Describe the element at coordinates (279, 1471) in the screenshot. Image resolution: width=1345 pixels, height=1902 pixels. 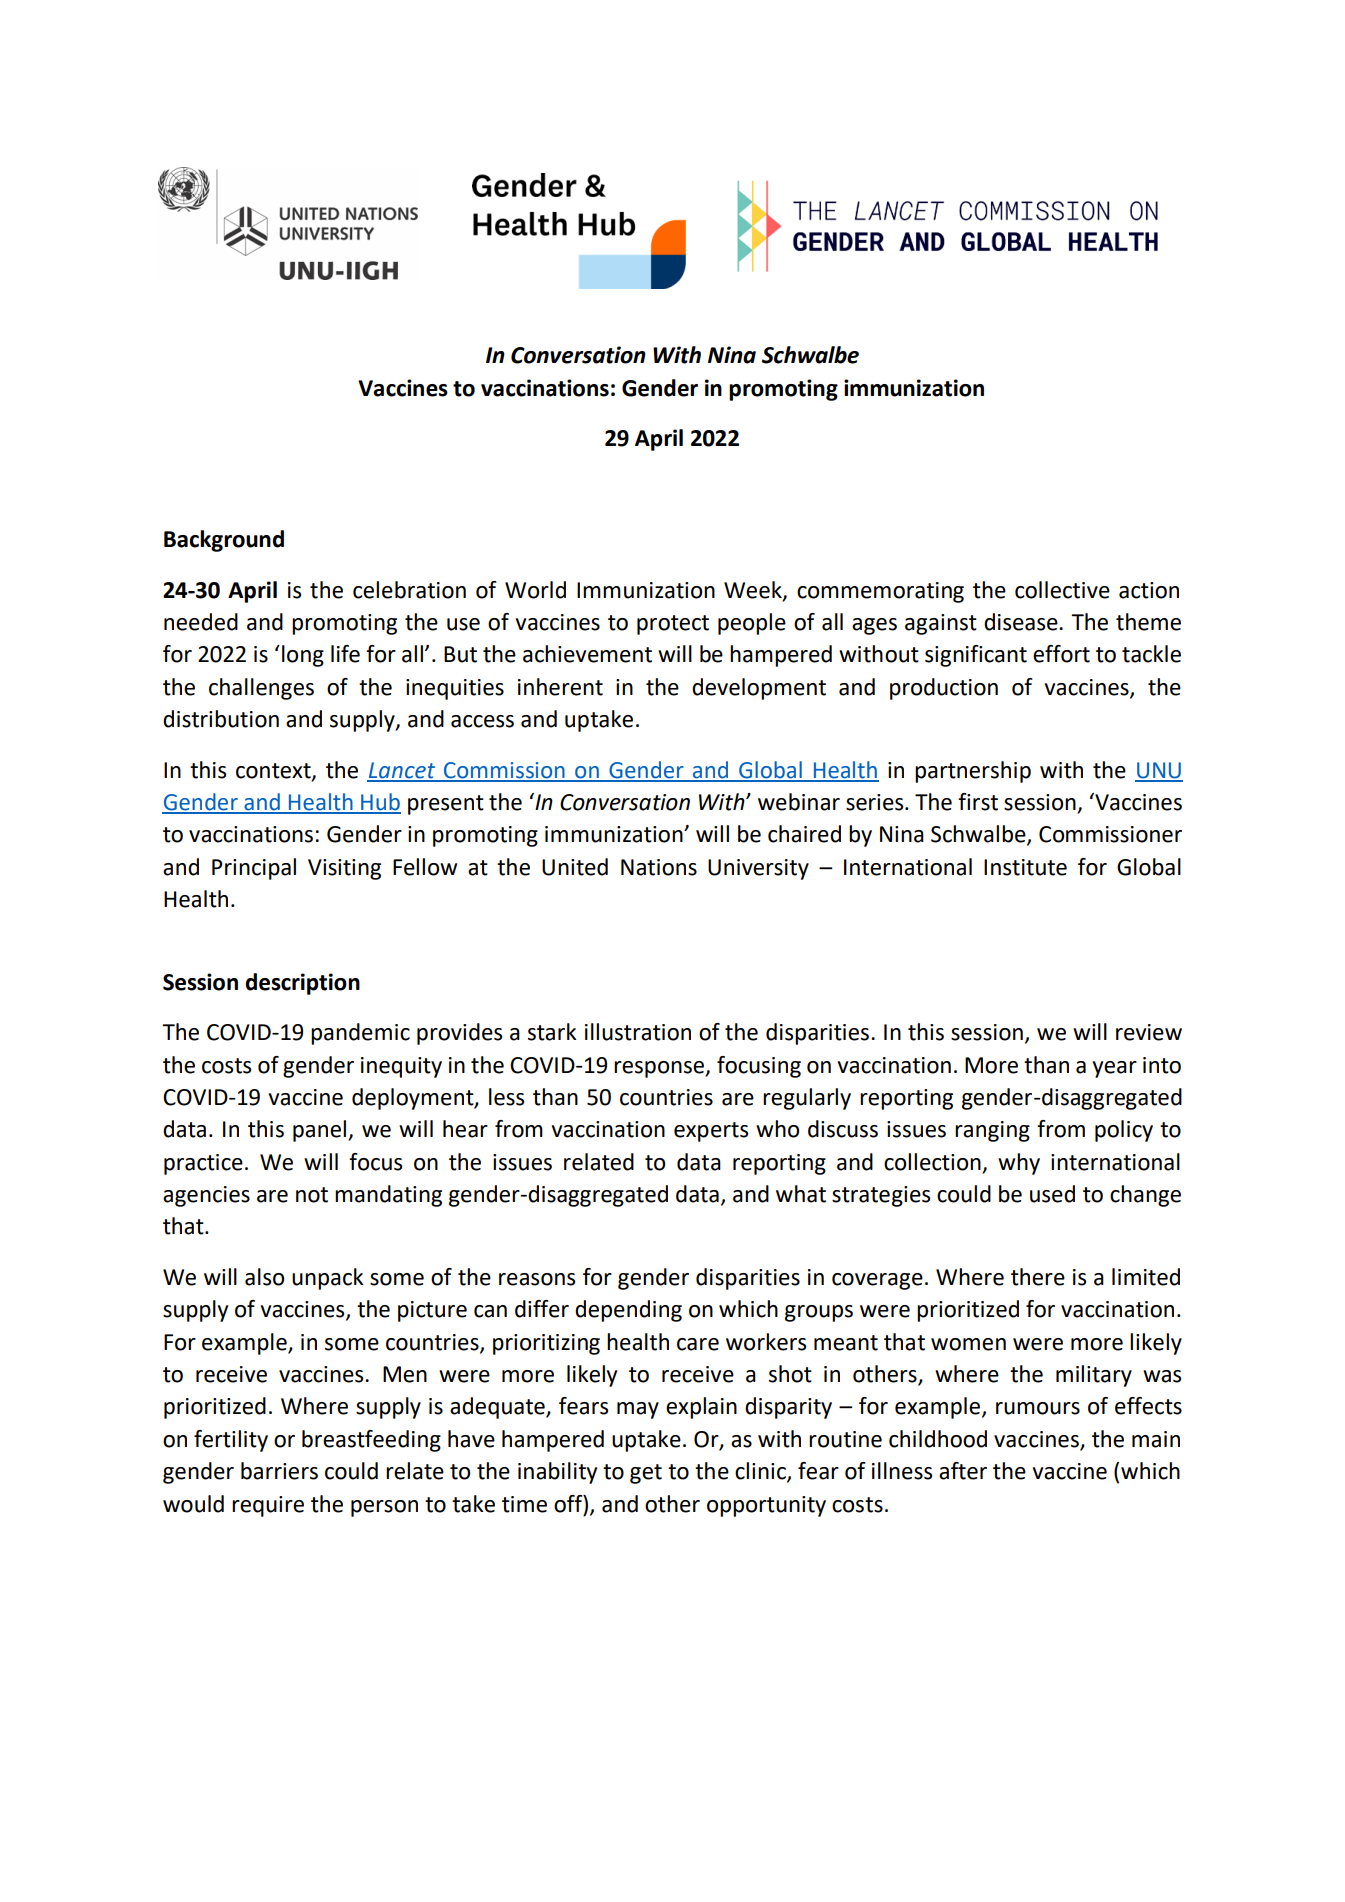
I see `barriers` at that location.
